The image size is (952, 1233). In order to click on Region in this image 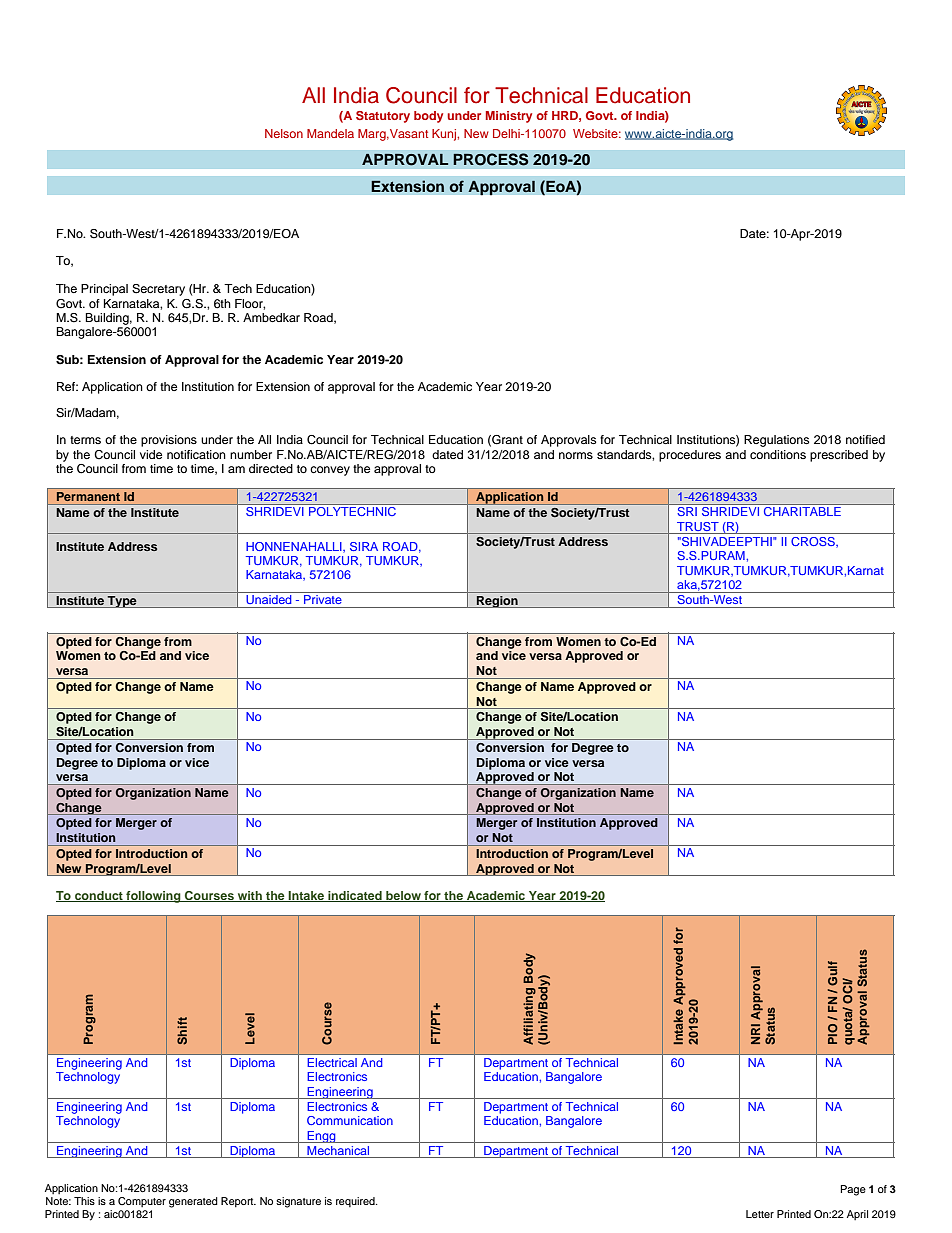, I will do `click(497, 602)`.
